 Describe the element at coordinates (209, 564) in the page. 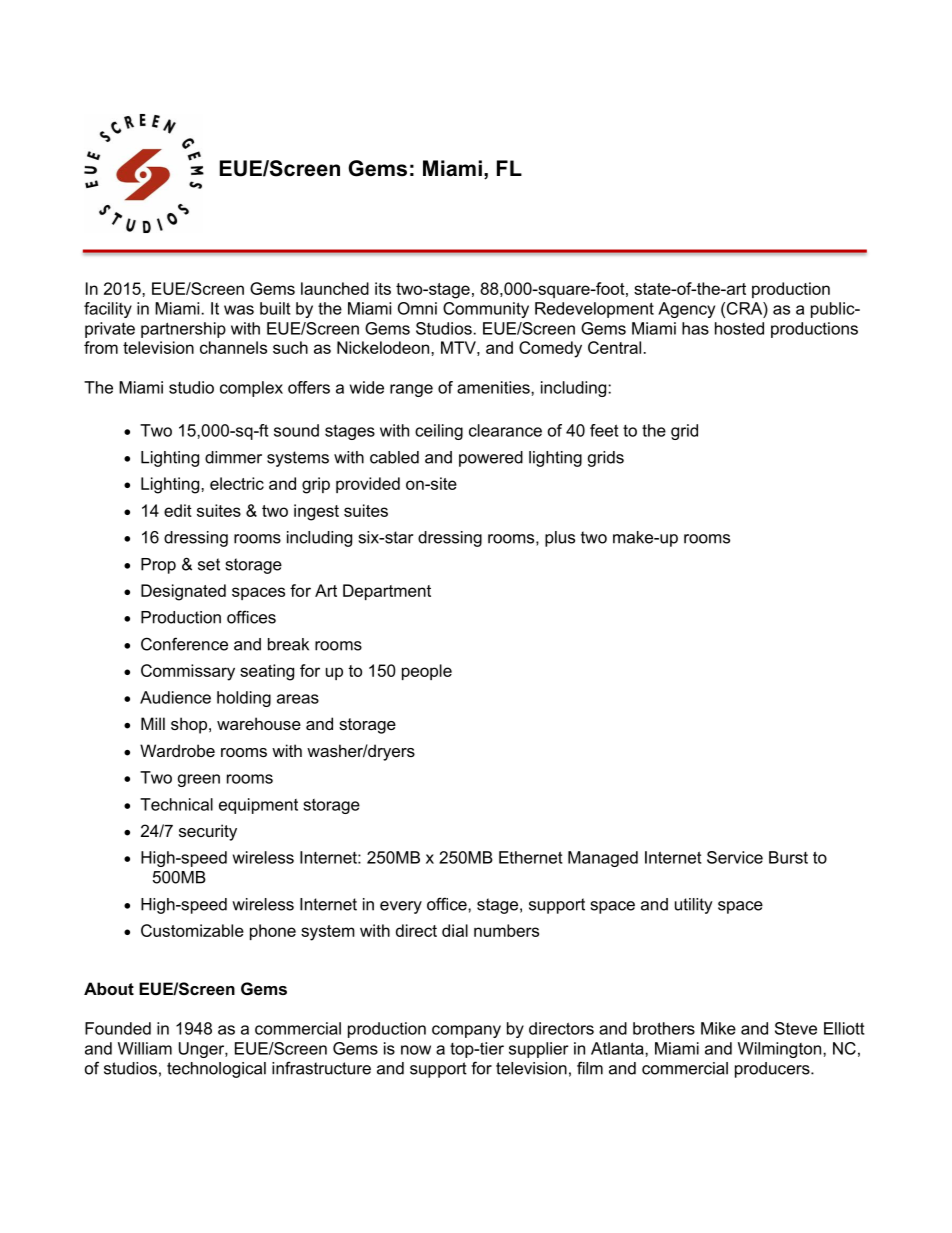

I see `set` at that location.
